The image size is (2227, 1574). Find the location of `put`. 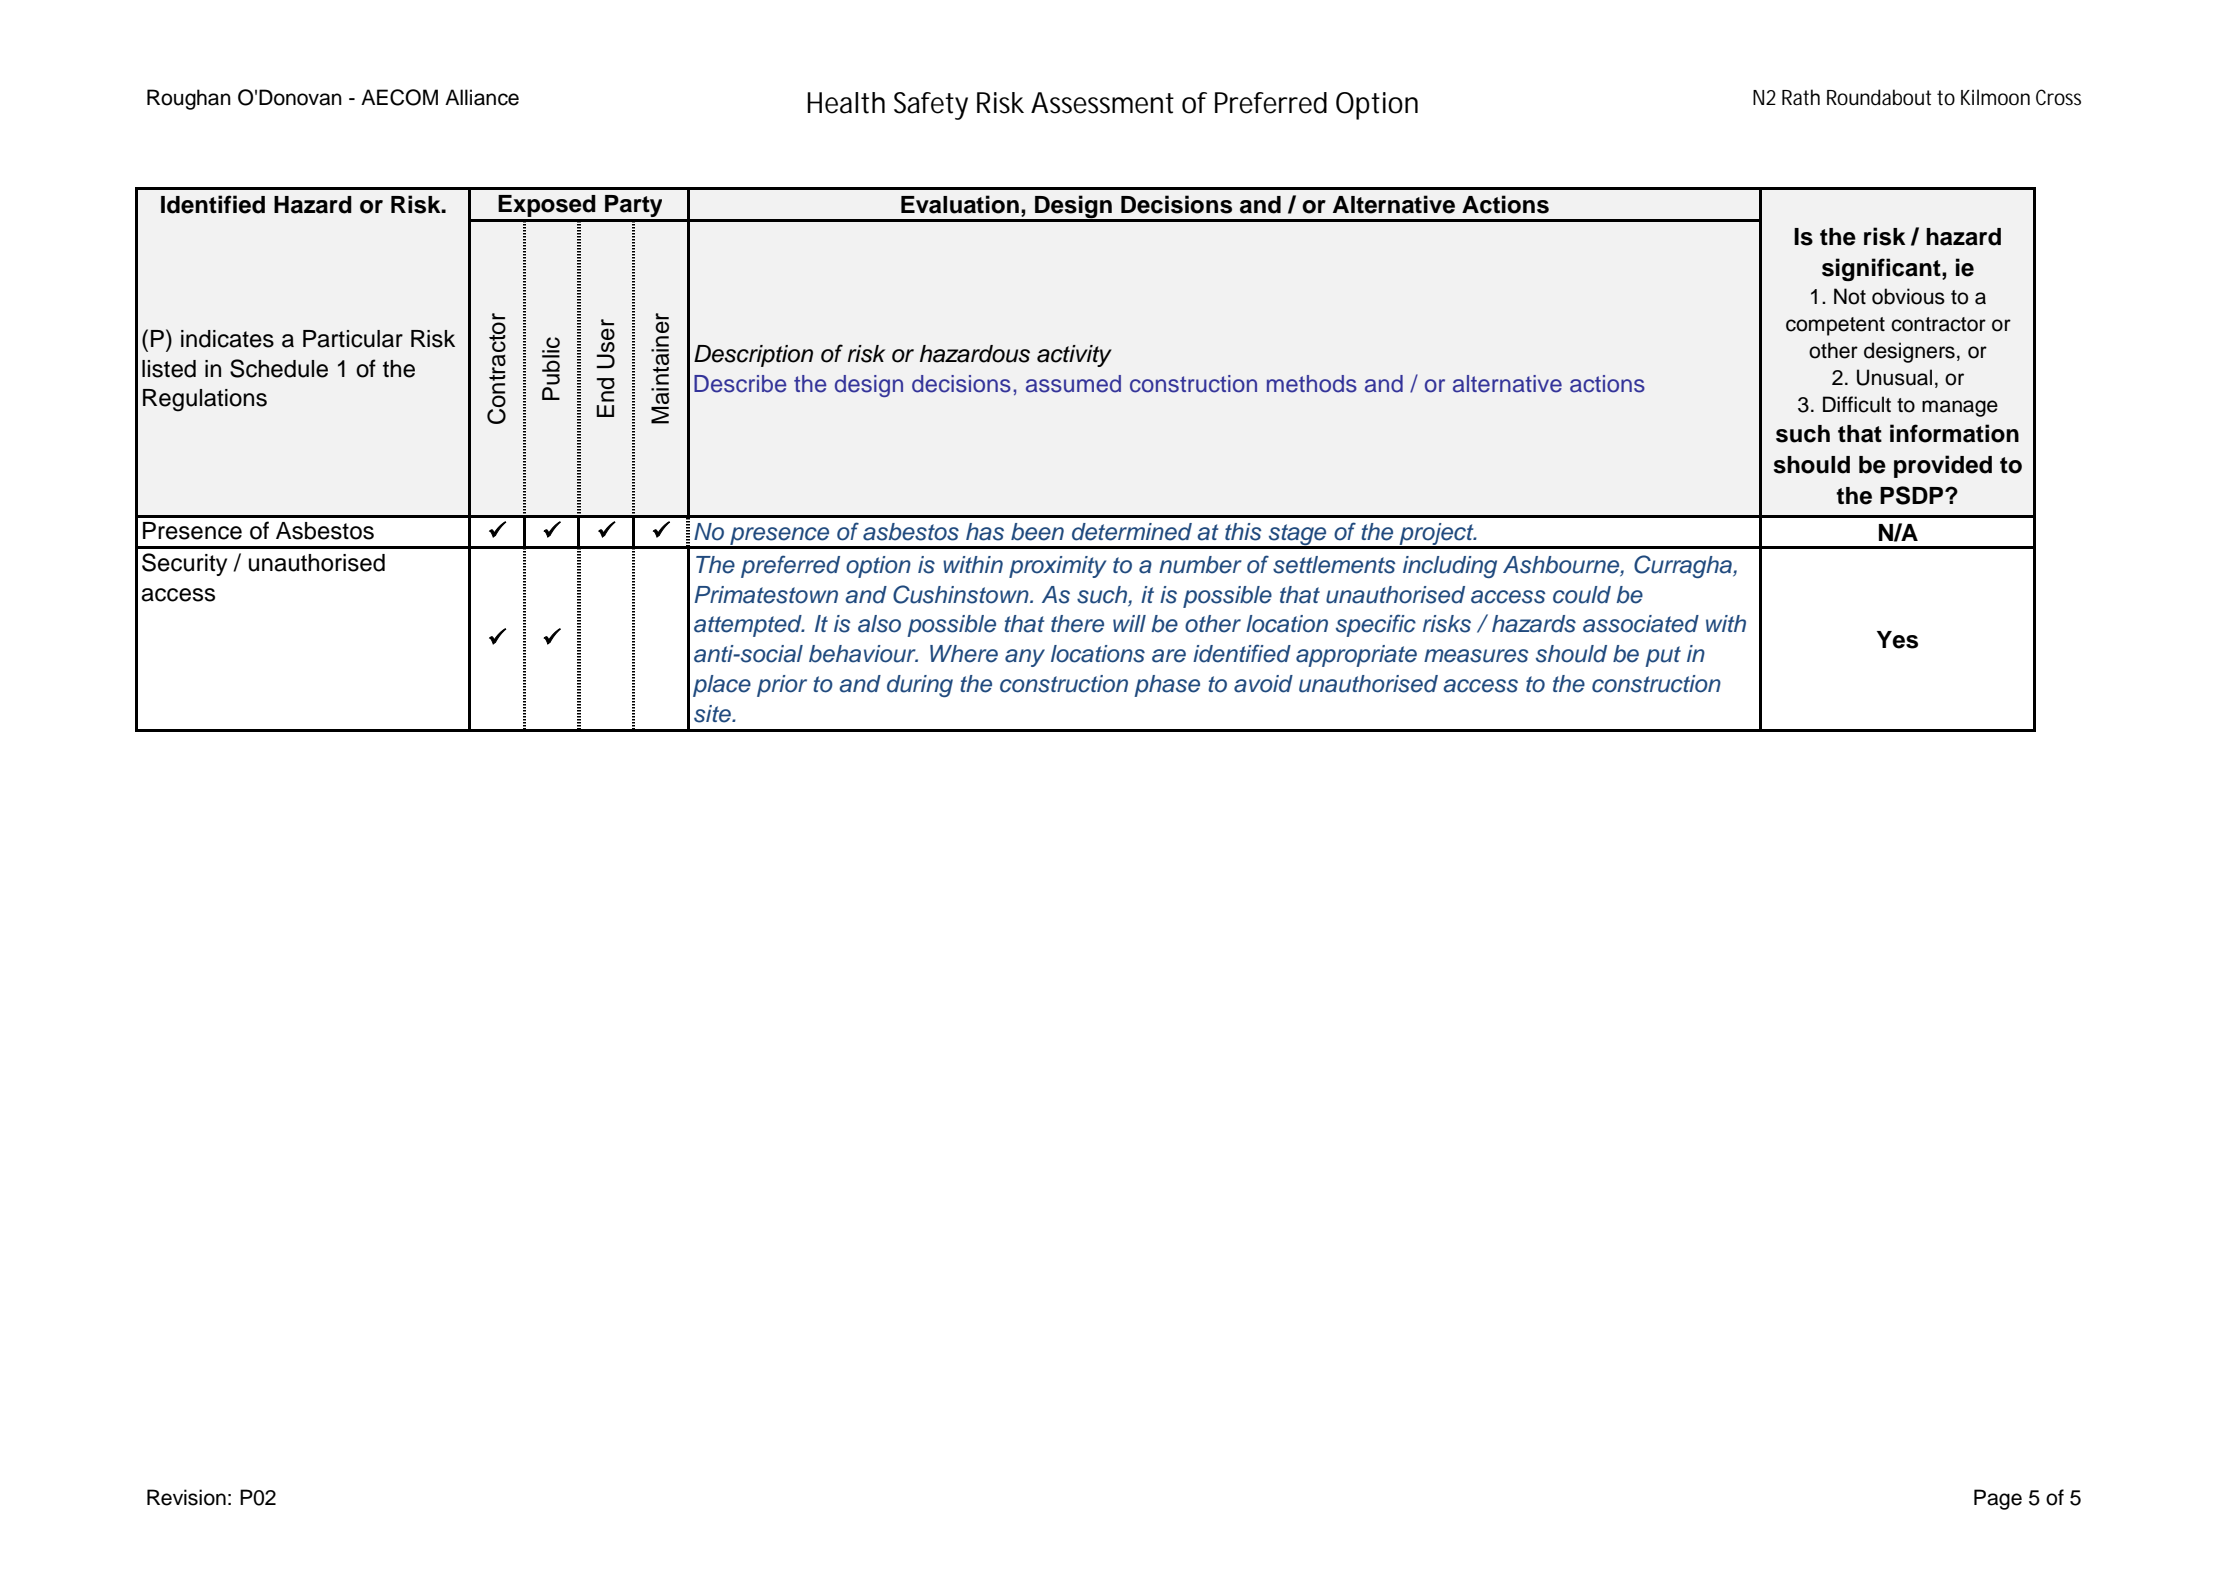

put is located at coordinates (1663, 656).
